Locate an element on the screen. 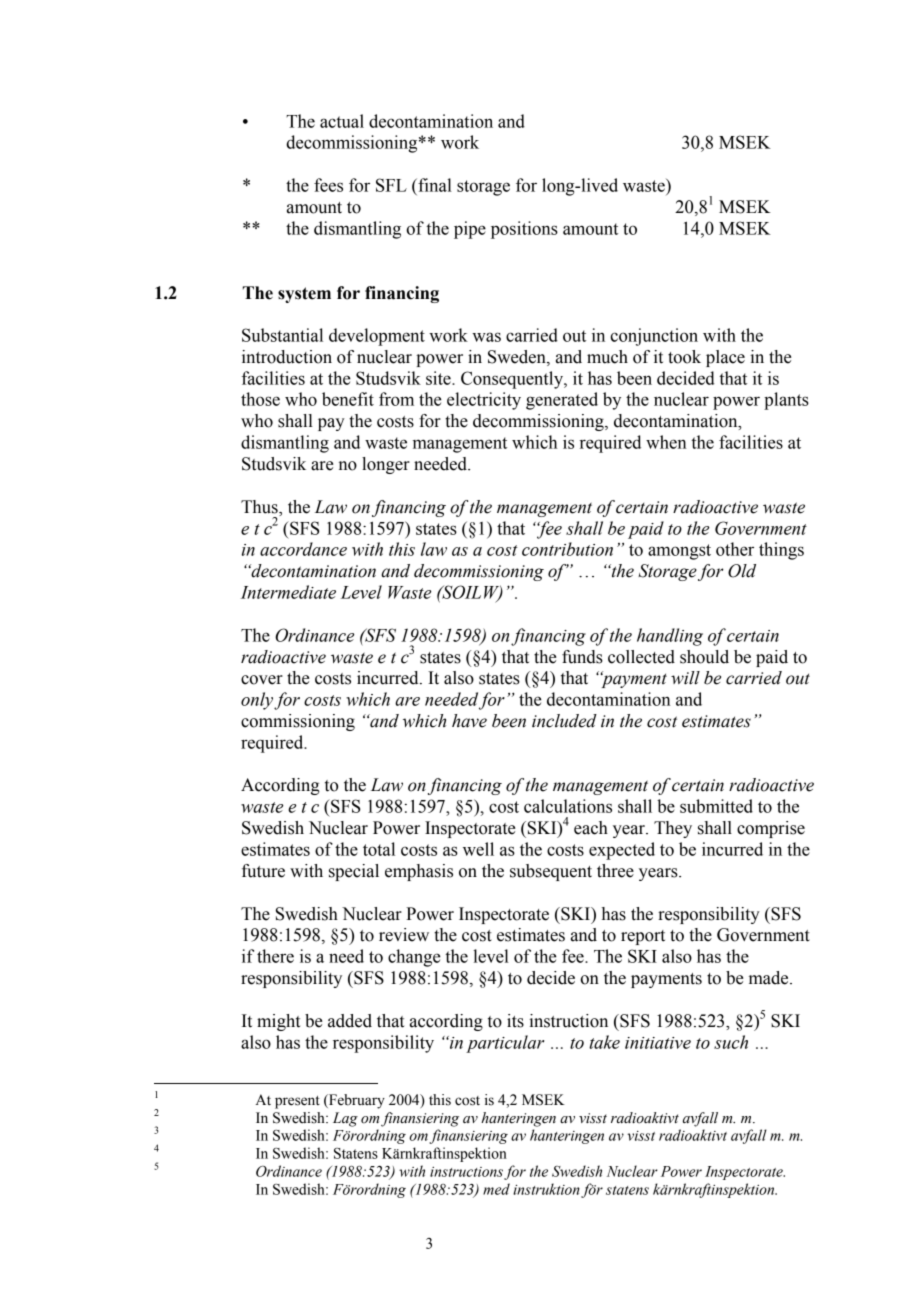 The image size is (924, 1308). fees is located at coordinates (328, 185).
